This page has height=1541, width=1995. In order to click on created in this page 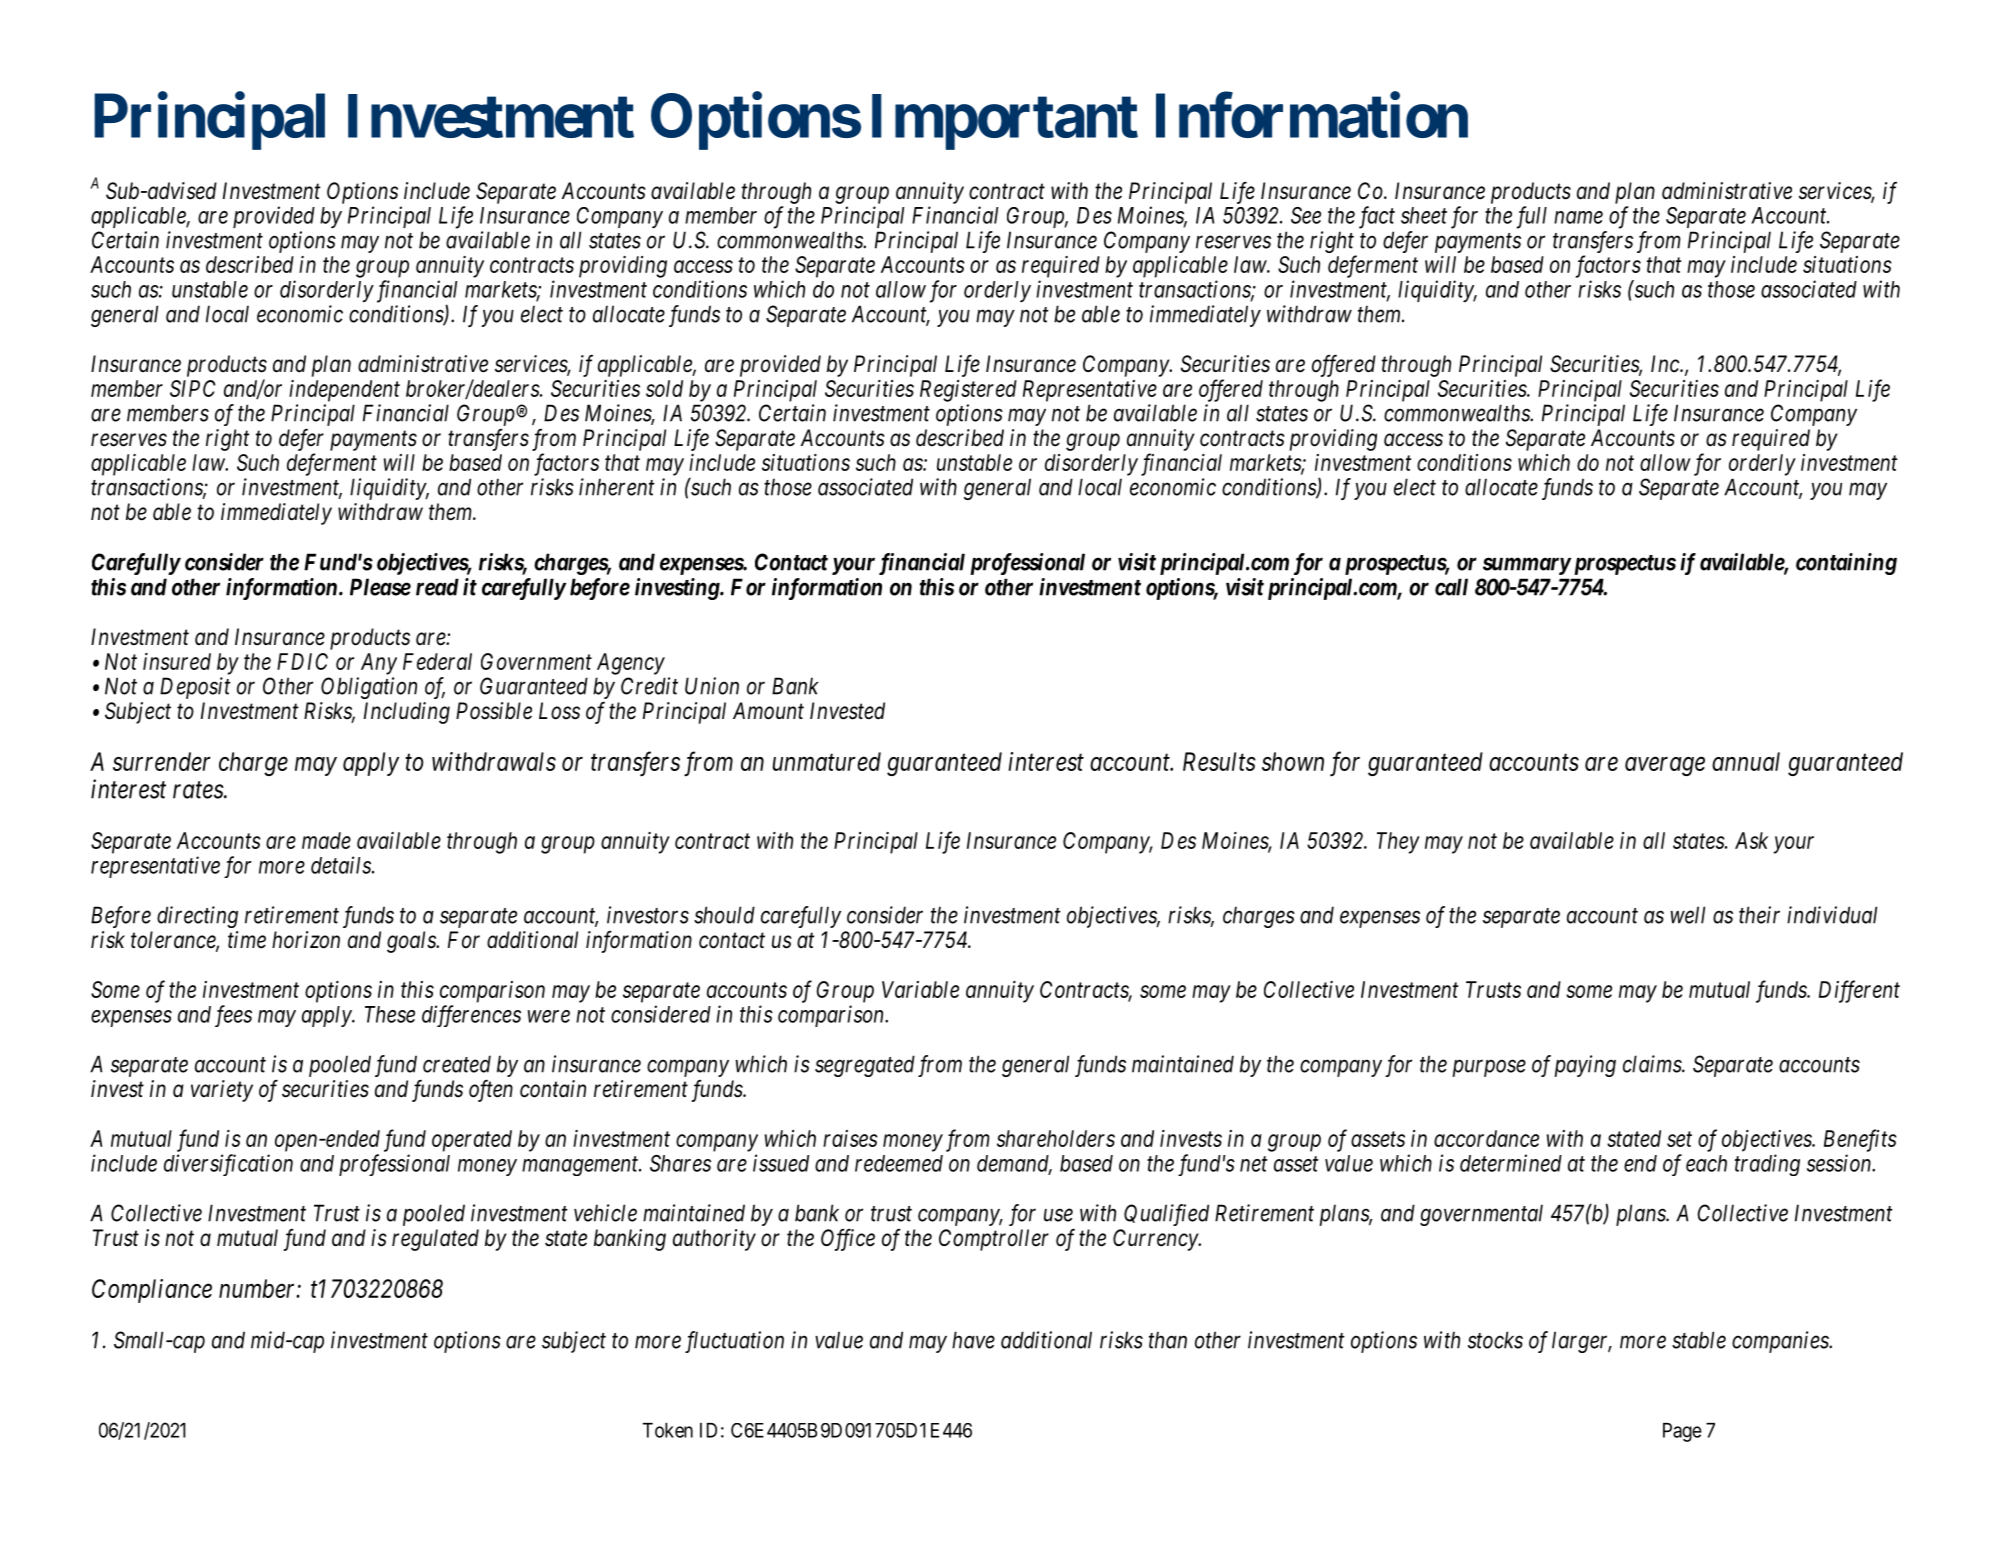, I will do `click(457, 1064)`.
